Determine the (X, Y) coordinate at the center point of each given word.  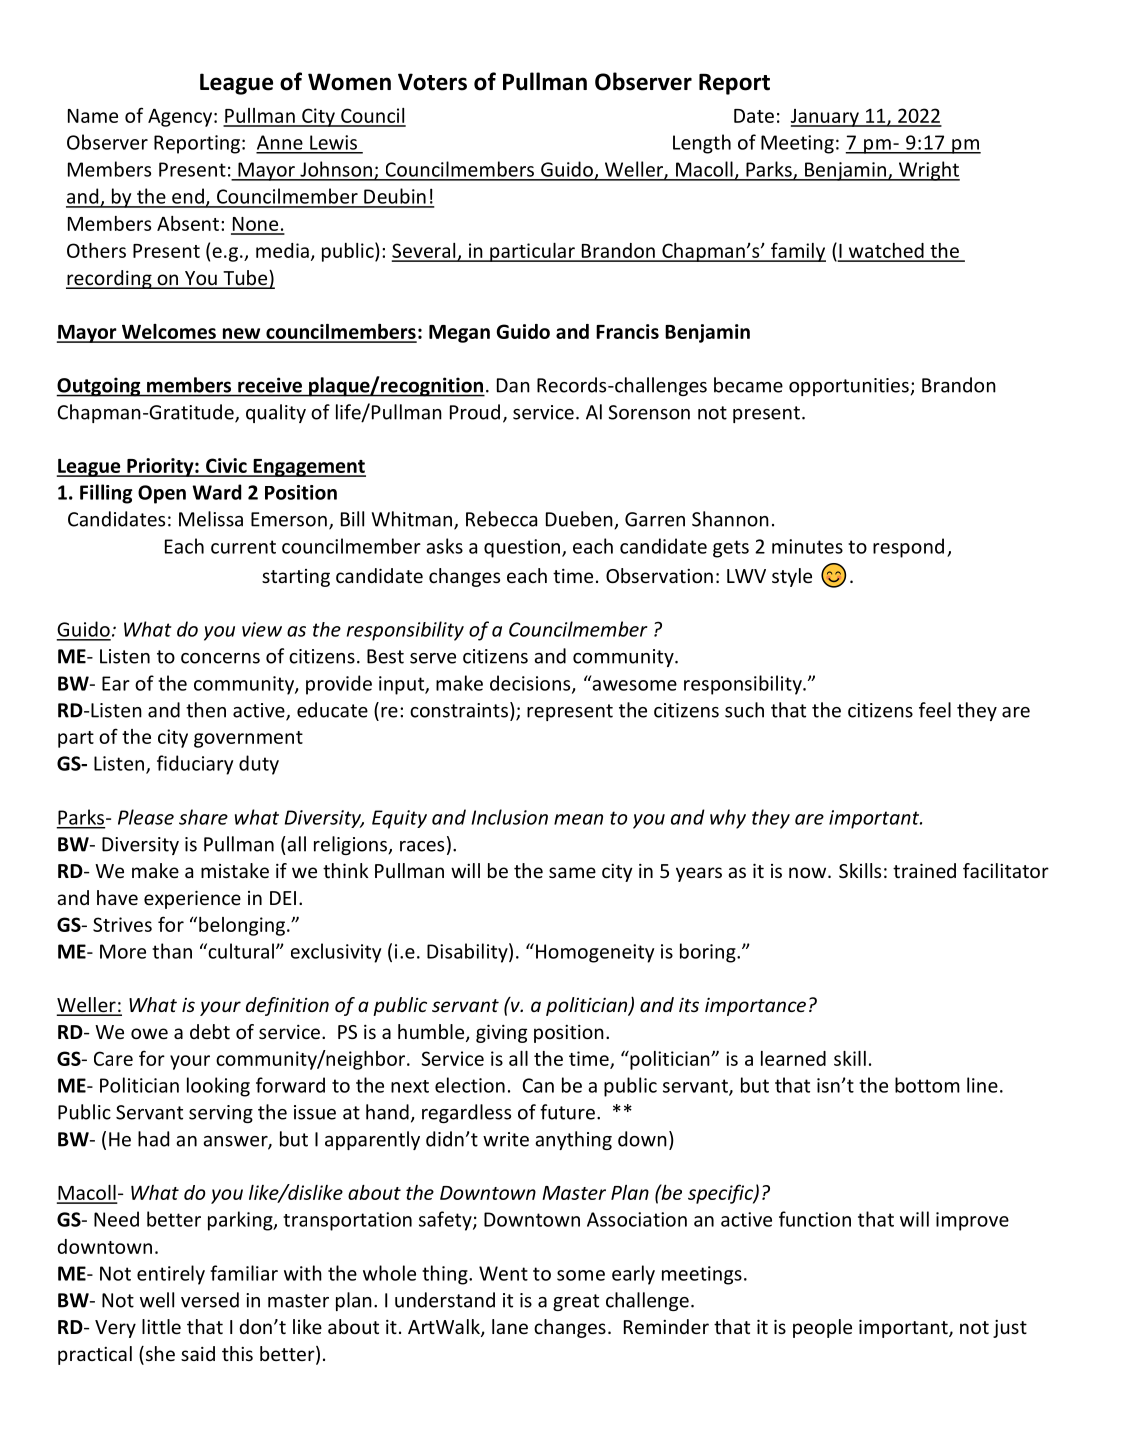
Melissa (211, 519)
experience (192, 899)
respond (908, 548)
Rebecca (501, 519)
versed (210, 1300)
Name (93, 116)
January (826, 118)
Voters (432, 82)
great (576, 1302)
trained (924, 870)
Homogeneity (595, 953)
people (822, 1328)
